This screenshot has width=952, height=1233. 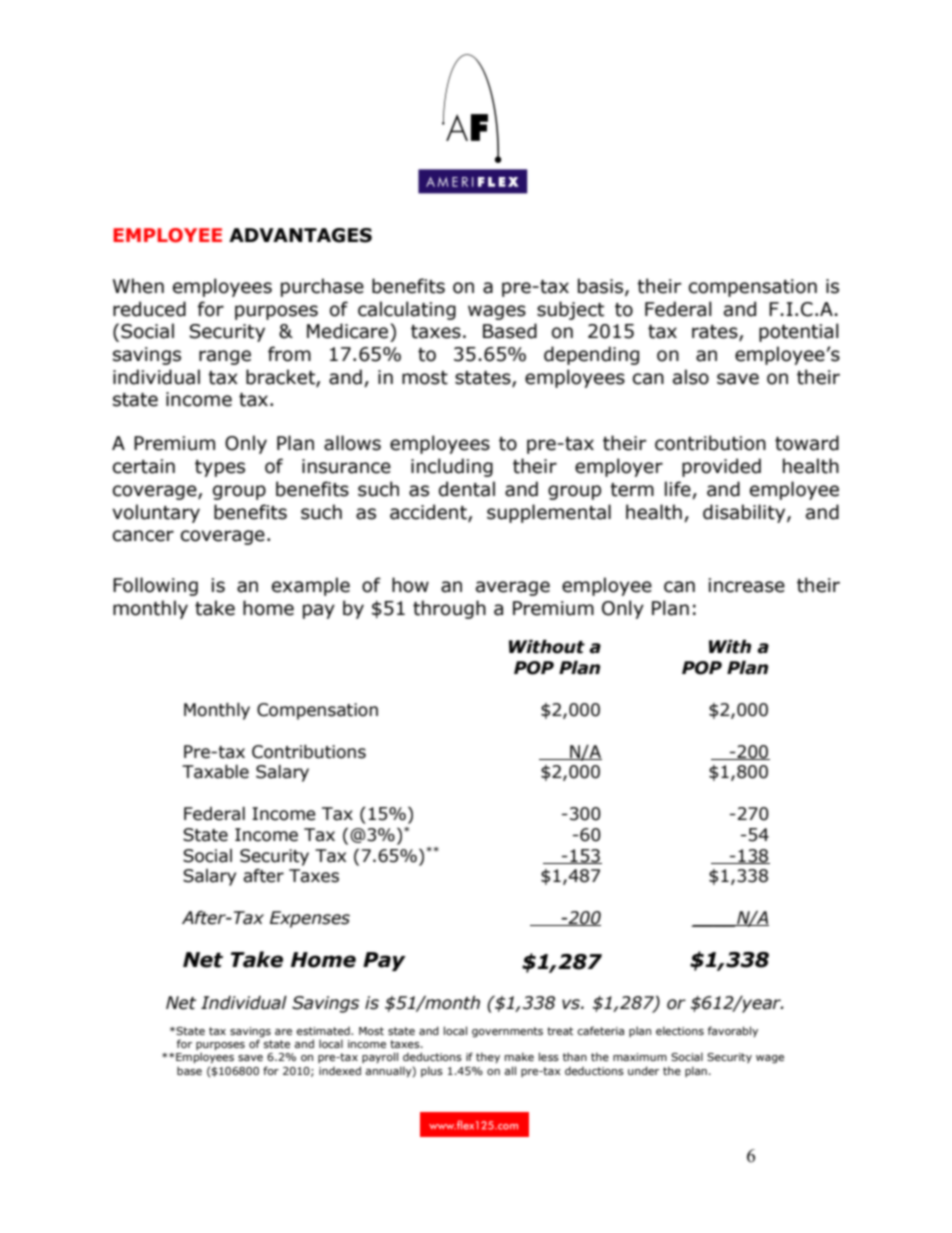 What do you see at coordinates (716, 333) in the screenshot?
I see `rates` at bounding box center [716, 333].
